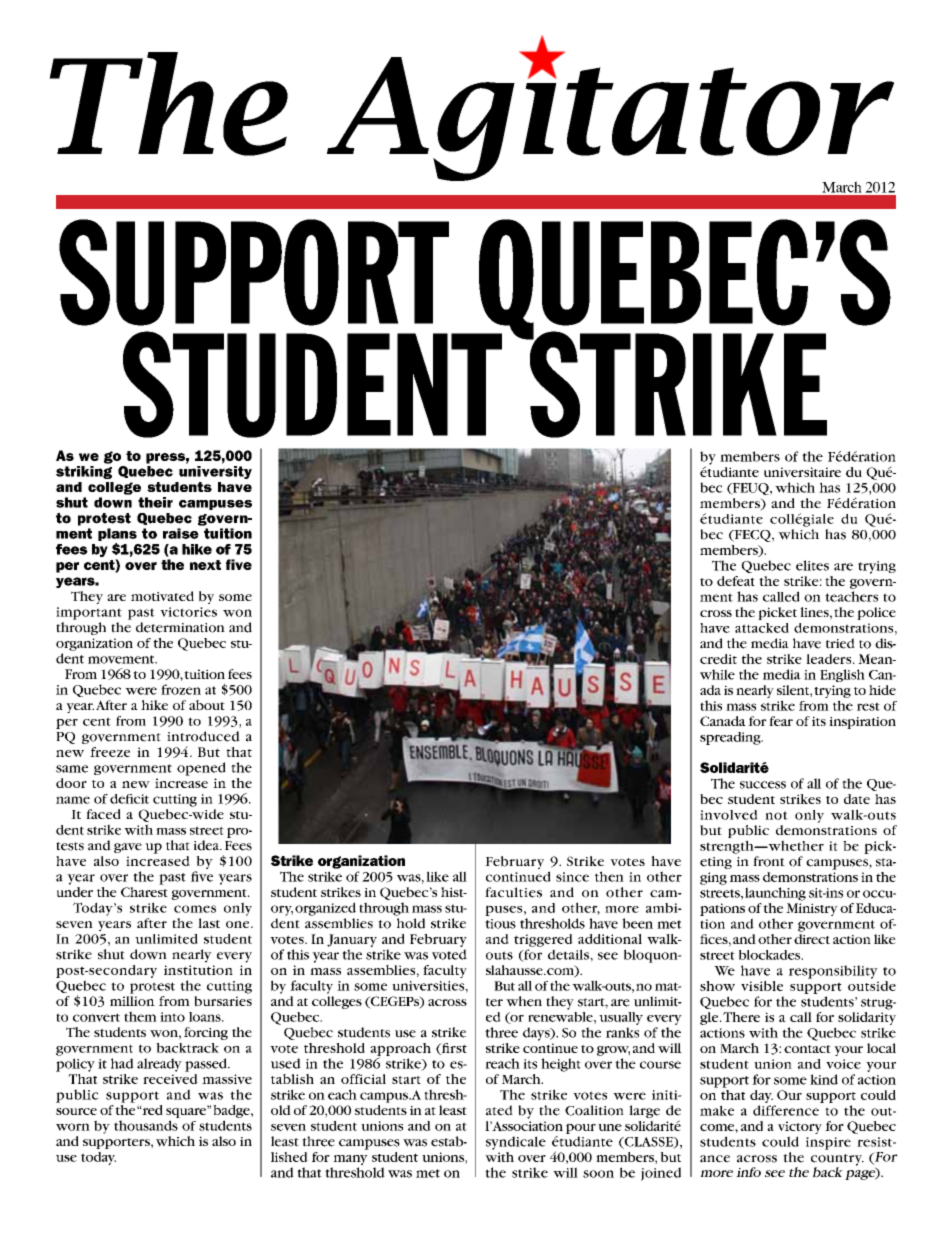 This screenshot has height=1233, width=952. I want to click on university, so click(215, 472).
